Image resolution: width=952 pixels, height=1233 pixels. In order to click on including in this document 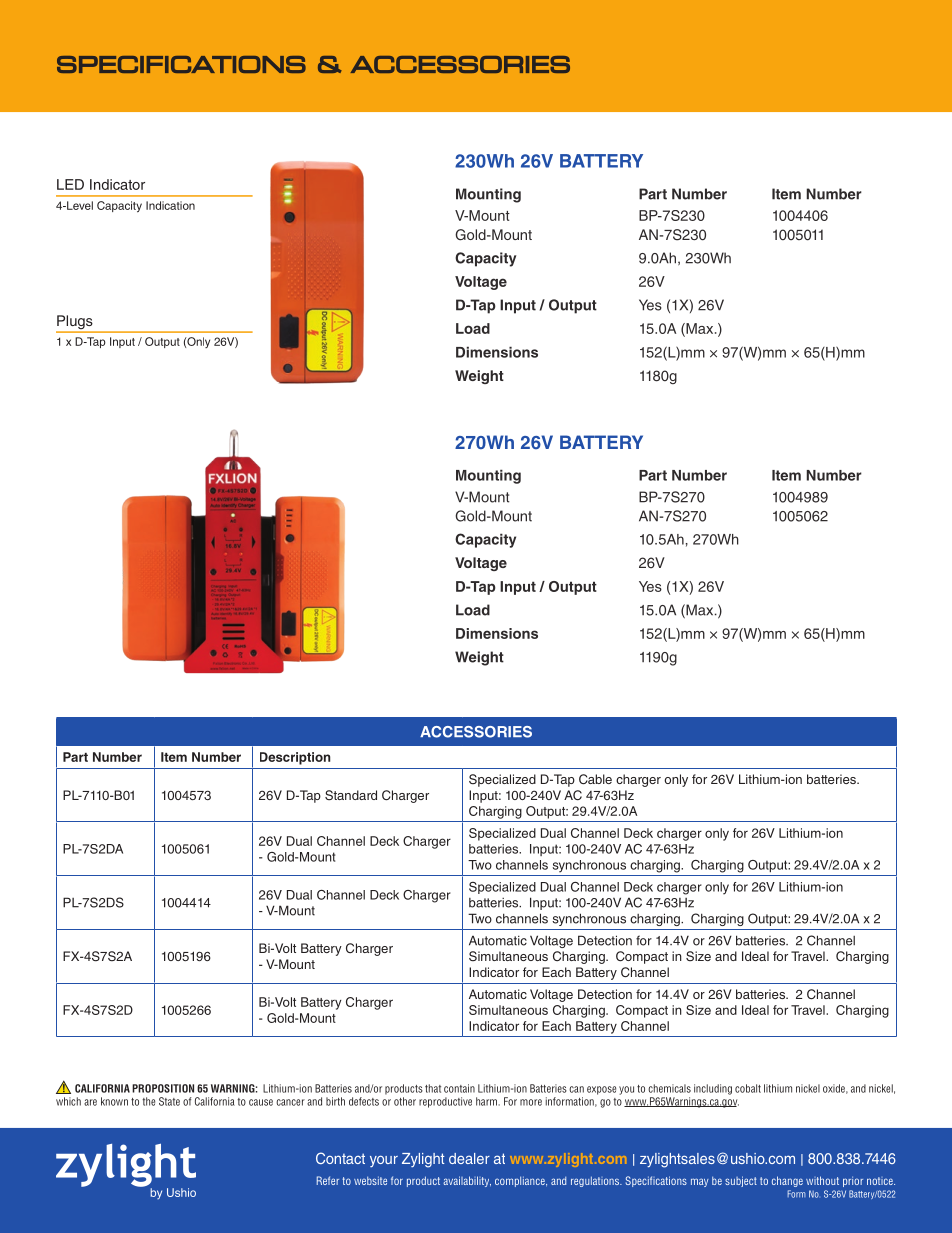, I will do `click(713, 1089)`.
